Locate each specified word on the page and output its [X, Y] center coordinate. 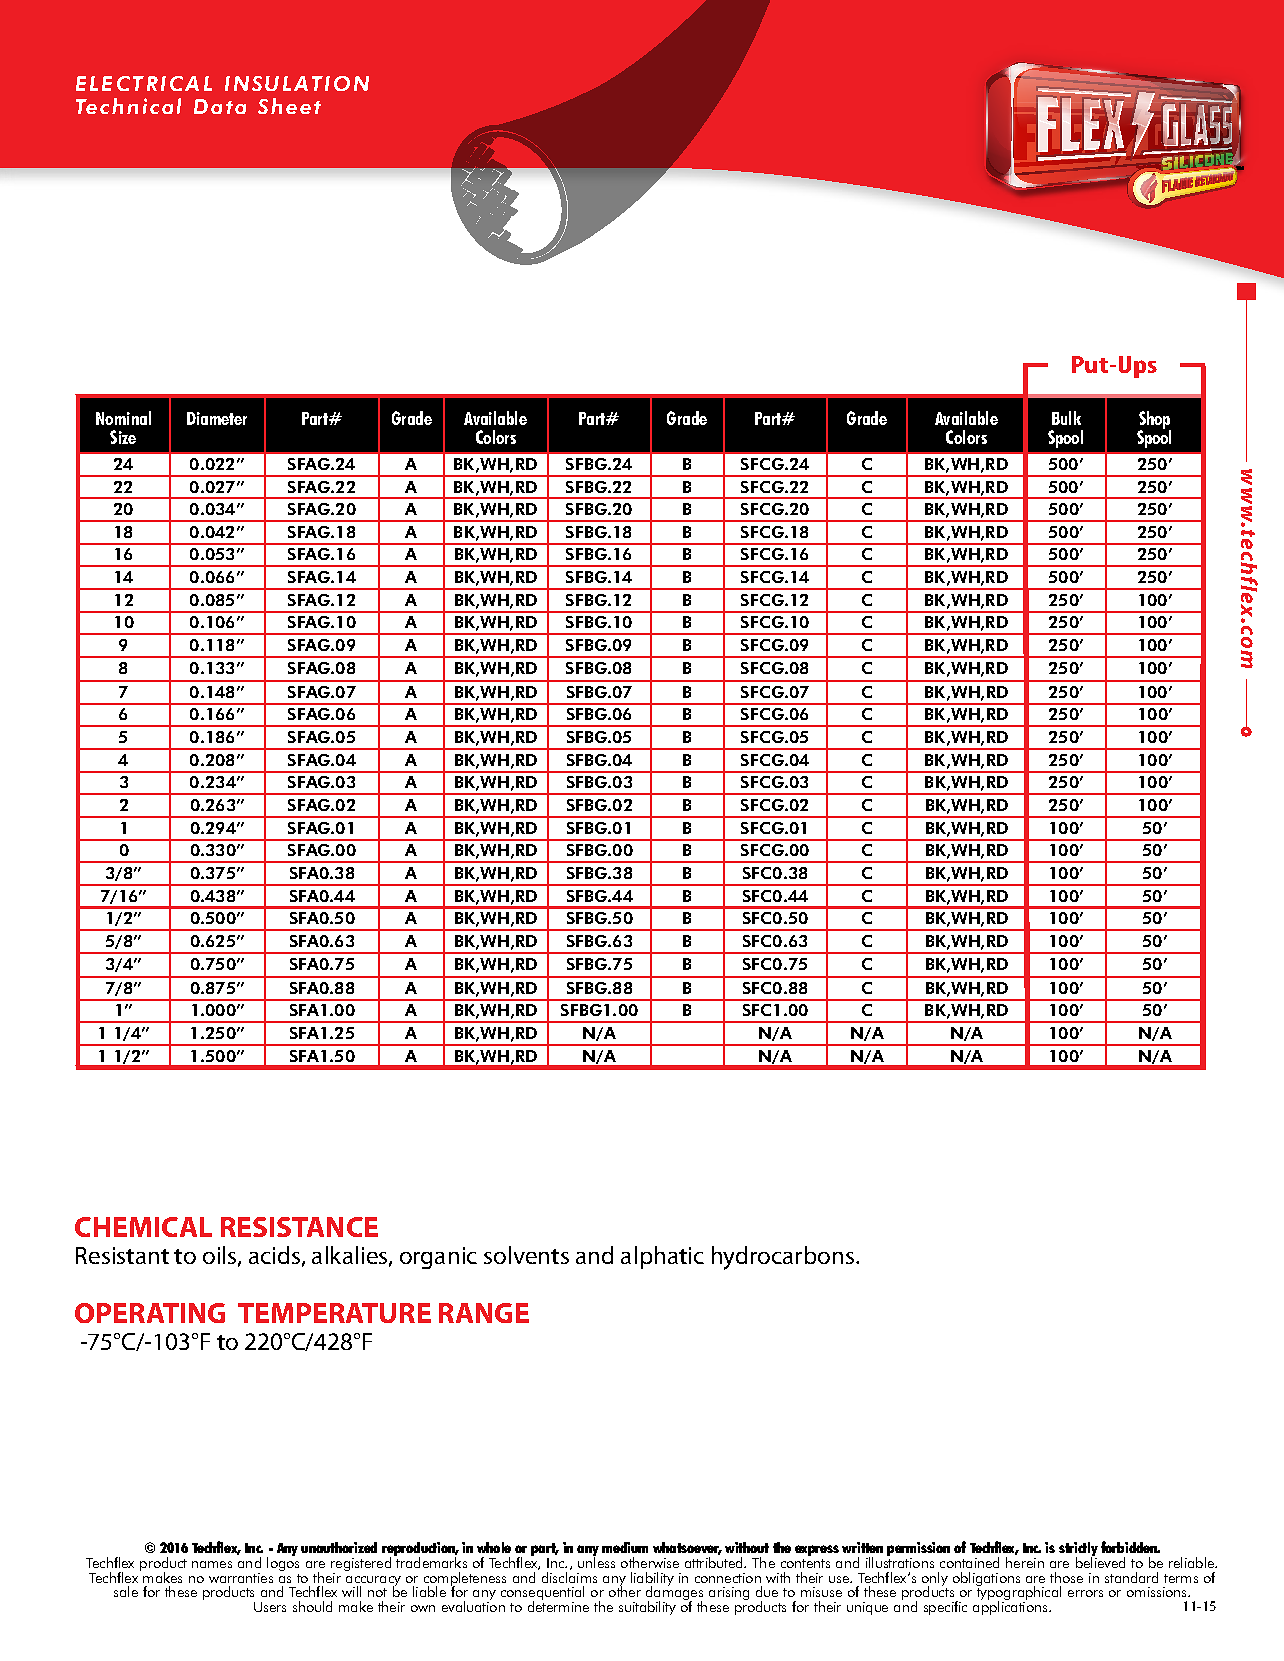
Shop [1155, 421]
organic [438, 1258]
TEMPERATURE [334, 1313]
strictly [1078, 1550]
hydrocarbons [784, 1258]
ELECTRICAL [144, 83]
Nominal [123, 418]
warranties [241, 1578]
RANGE [484, 1313]
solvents [526, 1255]
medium [625, 1547]
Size [123, 437]
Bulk [1066, 418]
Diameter [217, 418]
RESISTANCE [299, 1227]
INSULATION [297, 83]
